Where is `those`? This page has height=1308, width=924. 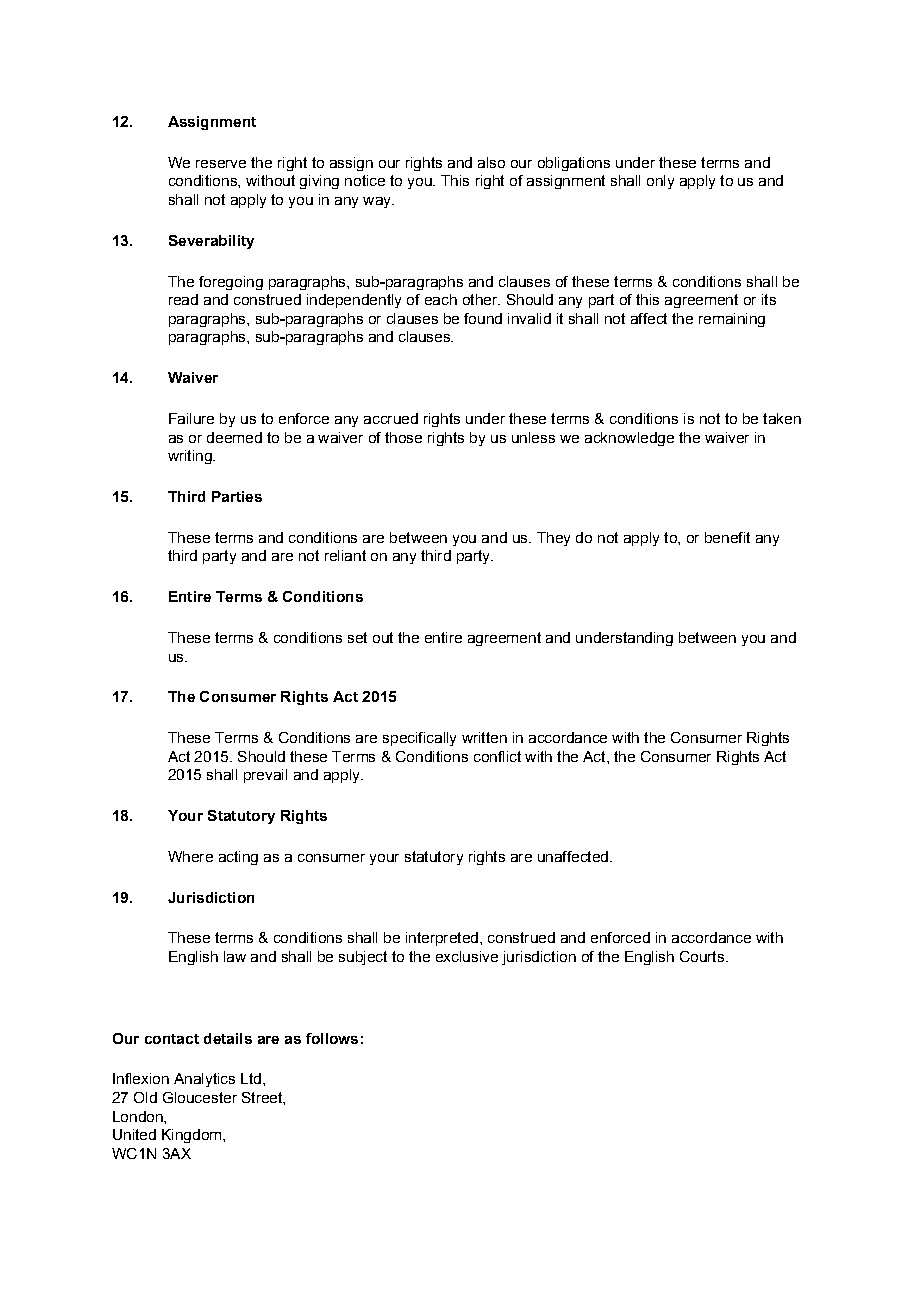 those is located at coordinates (403, 437).
